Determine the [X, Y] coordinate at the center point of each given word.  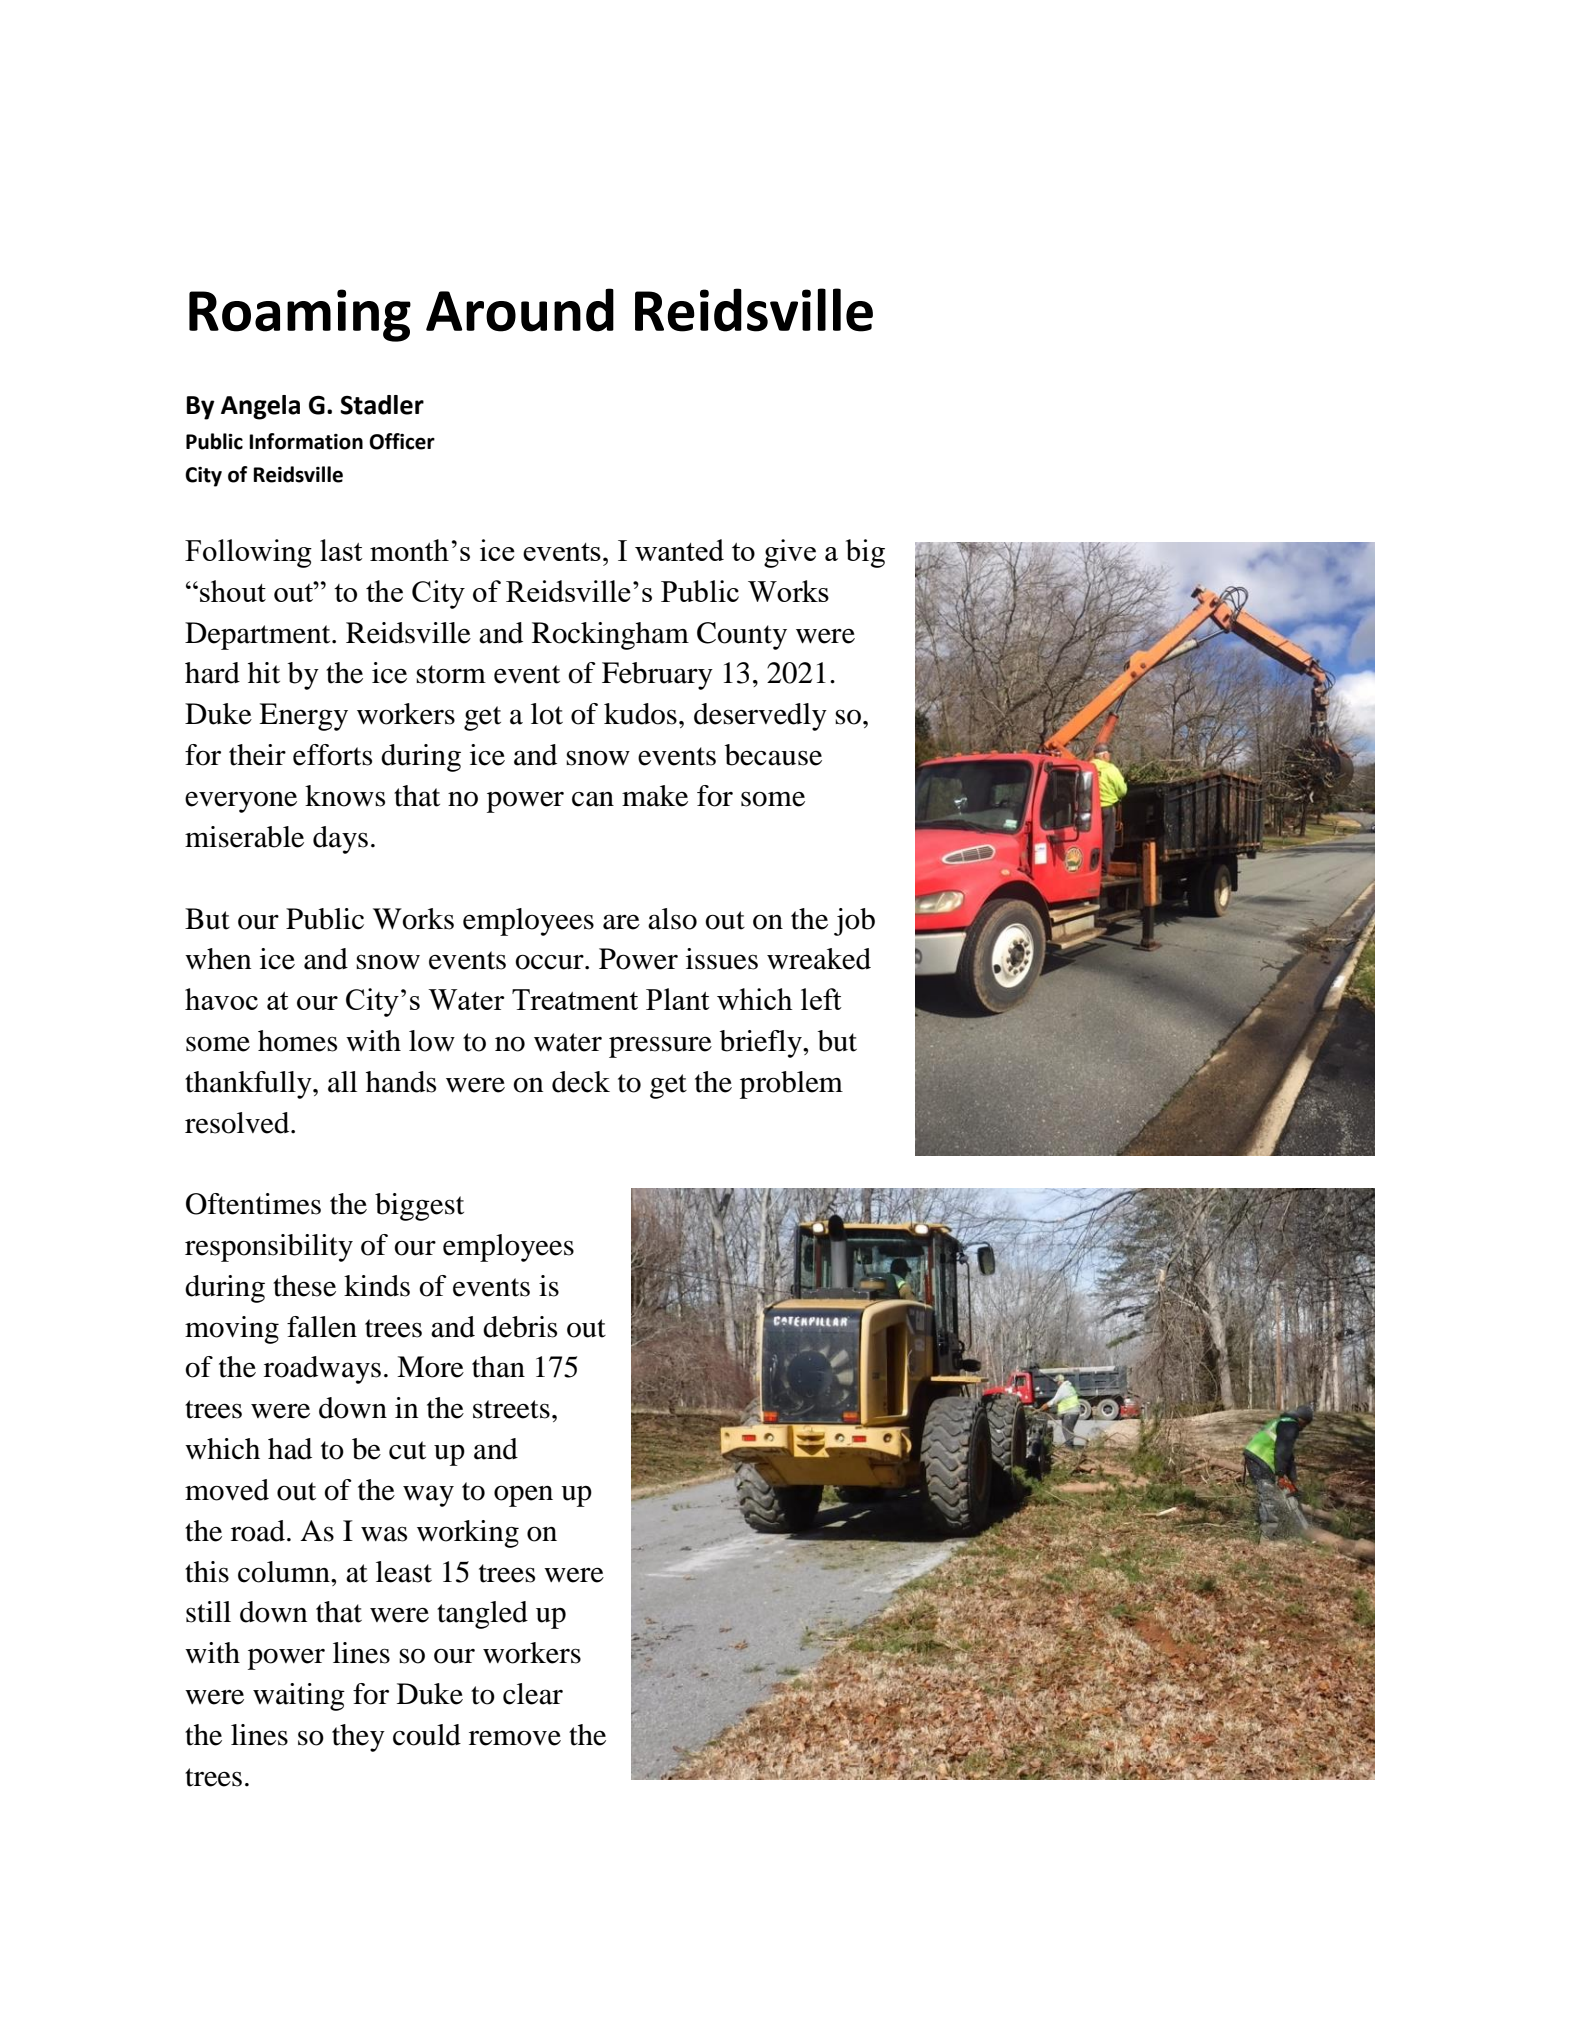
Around [520, 310]
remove [515, 1738]
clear [533, 1694]
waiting [299, 1697]
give [790, 553]
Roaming [300, 315]
